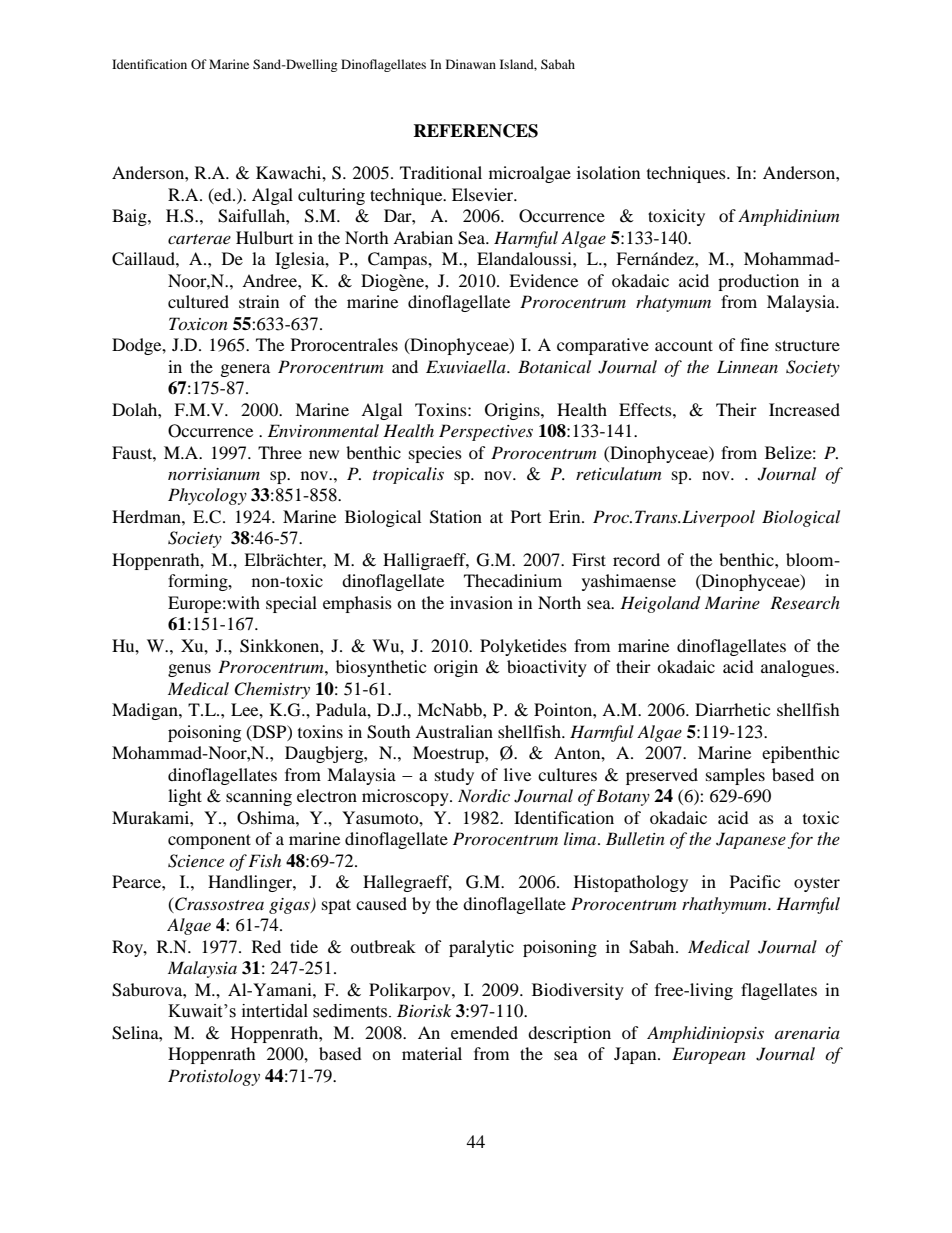  I want to click on REFERENCES, so click(475, 131).
